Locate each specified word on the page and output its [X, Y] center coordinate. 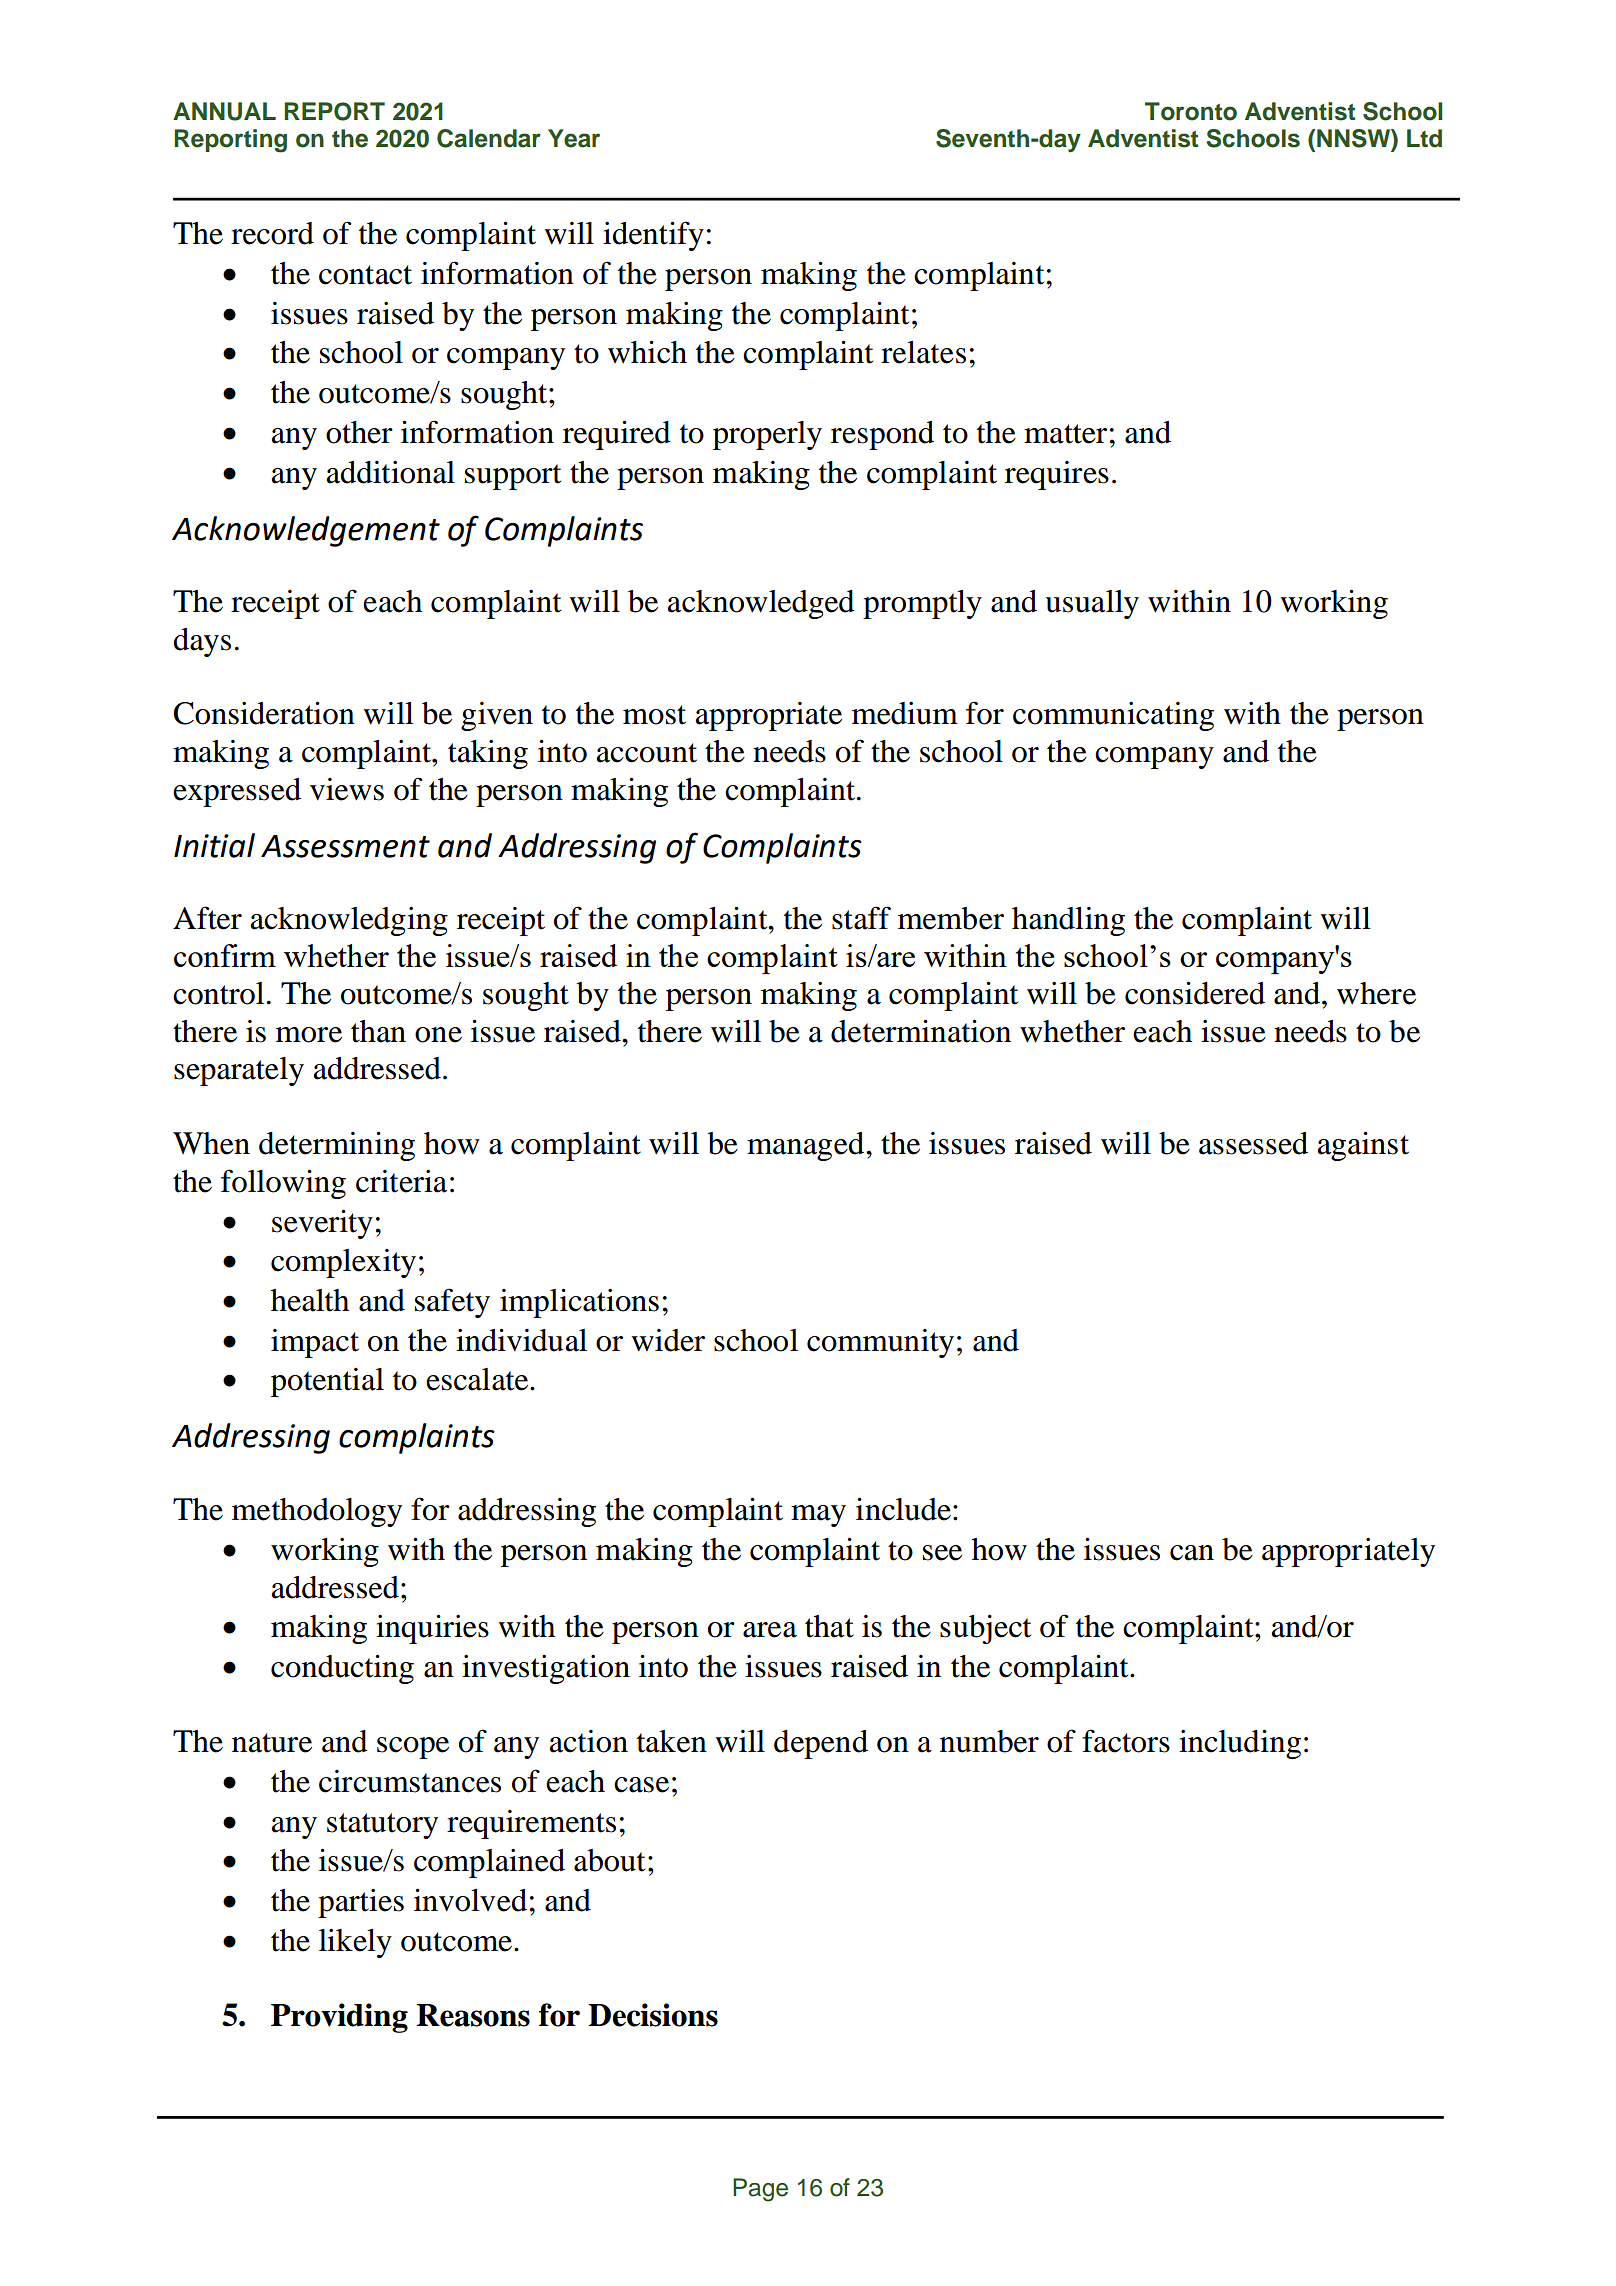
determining [337, 1146]
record [272, 233]
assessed [1253, 1143]
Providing [339, 2018]
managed [807, 1146]
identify [653, 236]
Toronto [1191, 111]
